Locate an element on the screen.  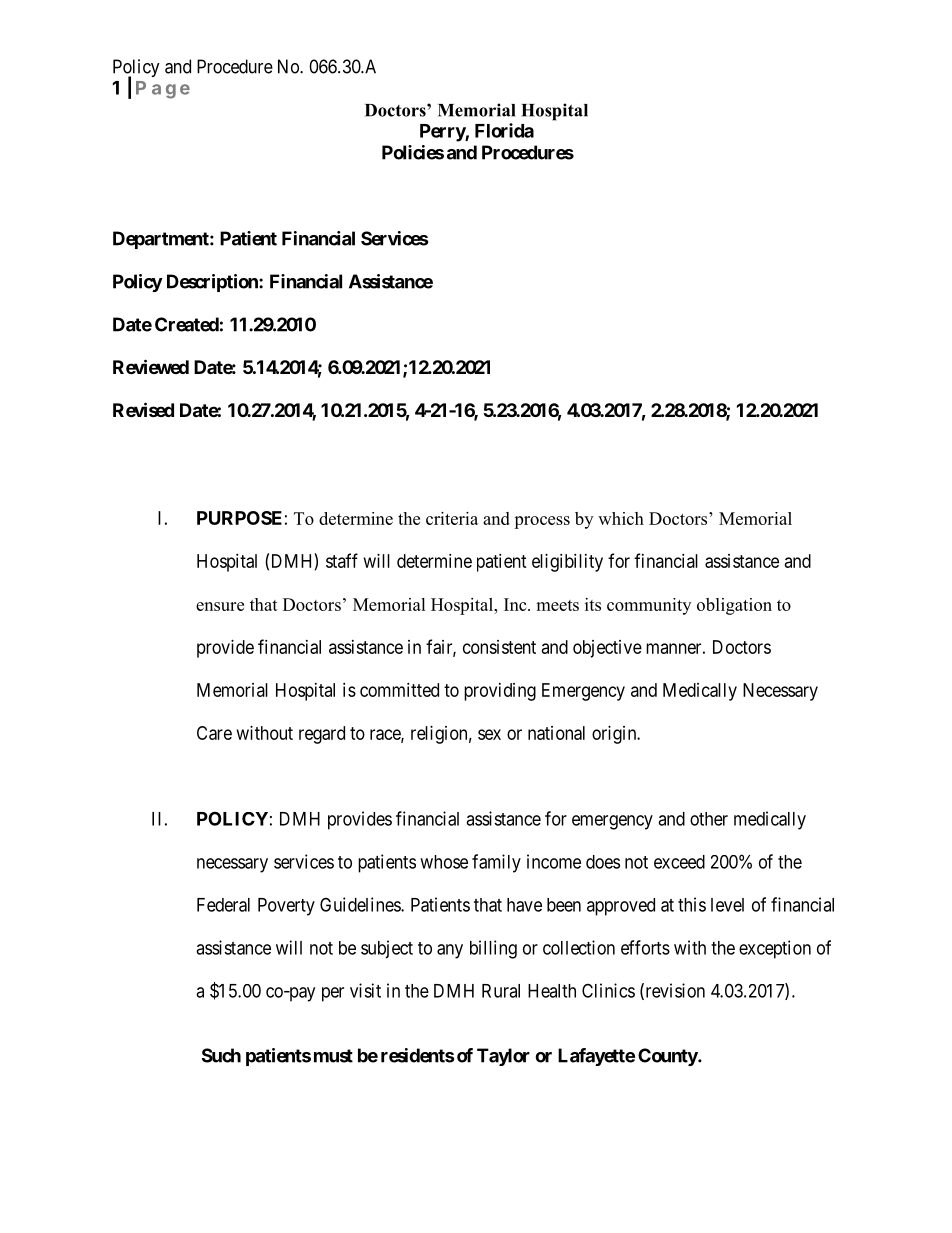
which is located at coordinates (621, 518).
